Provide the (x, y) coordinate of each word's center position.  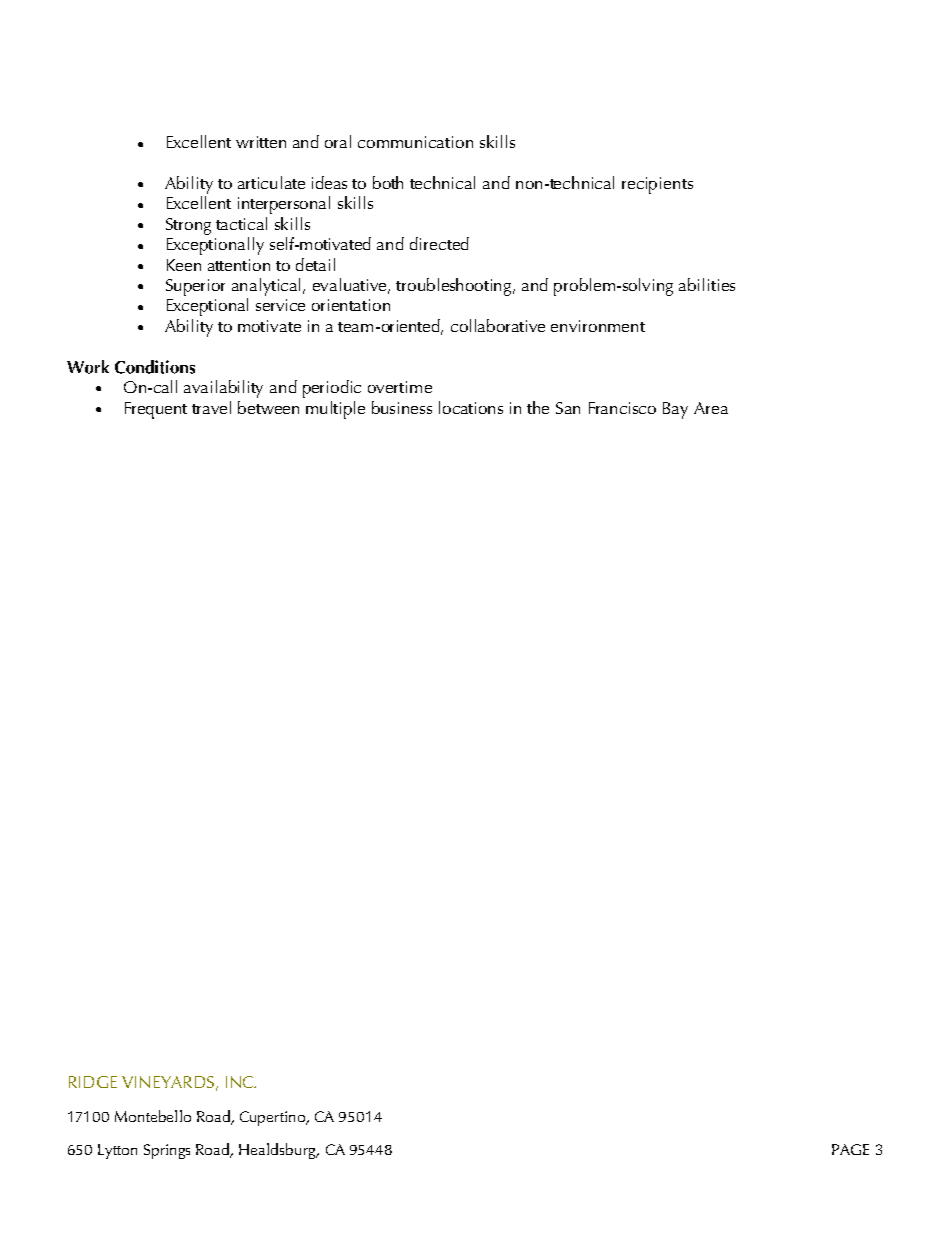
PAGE (850, 1149)
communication (415, 142)
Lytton (117, 1151)
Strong (188, 226)
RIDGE (93, 1082)
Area (711, 408)
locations (471, 407)
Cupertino (273, 1118)
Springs (167, 1151)
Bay (675, 410)
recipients (657, 185)
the (538, 407)
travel (211, 407)
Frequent (156, 410)
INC (241, 1082)
